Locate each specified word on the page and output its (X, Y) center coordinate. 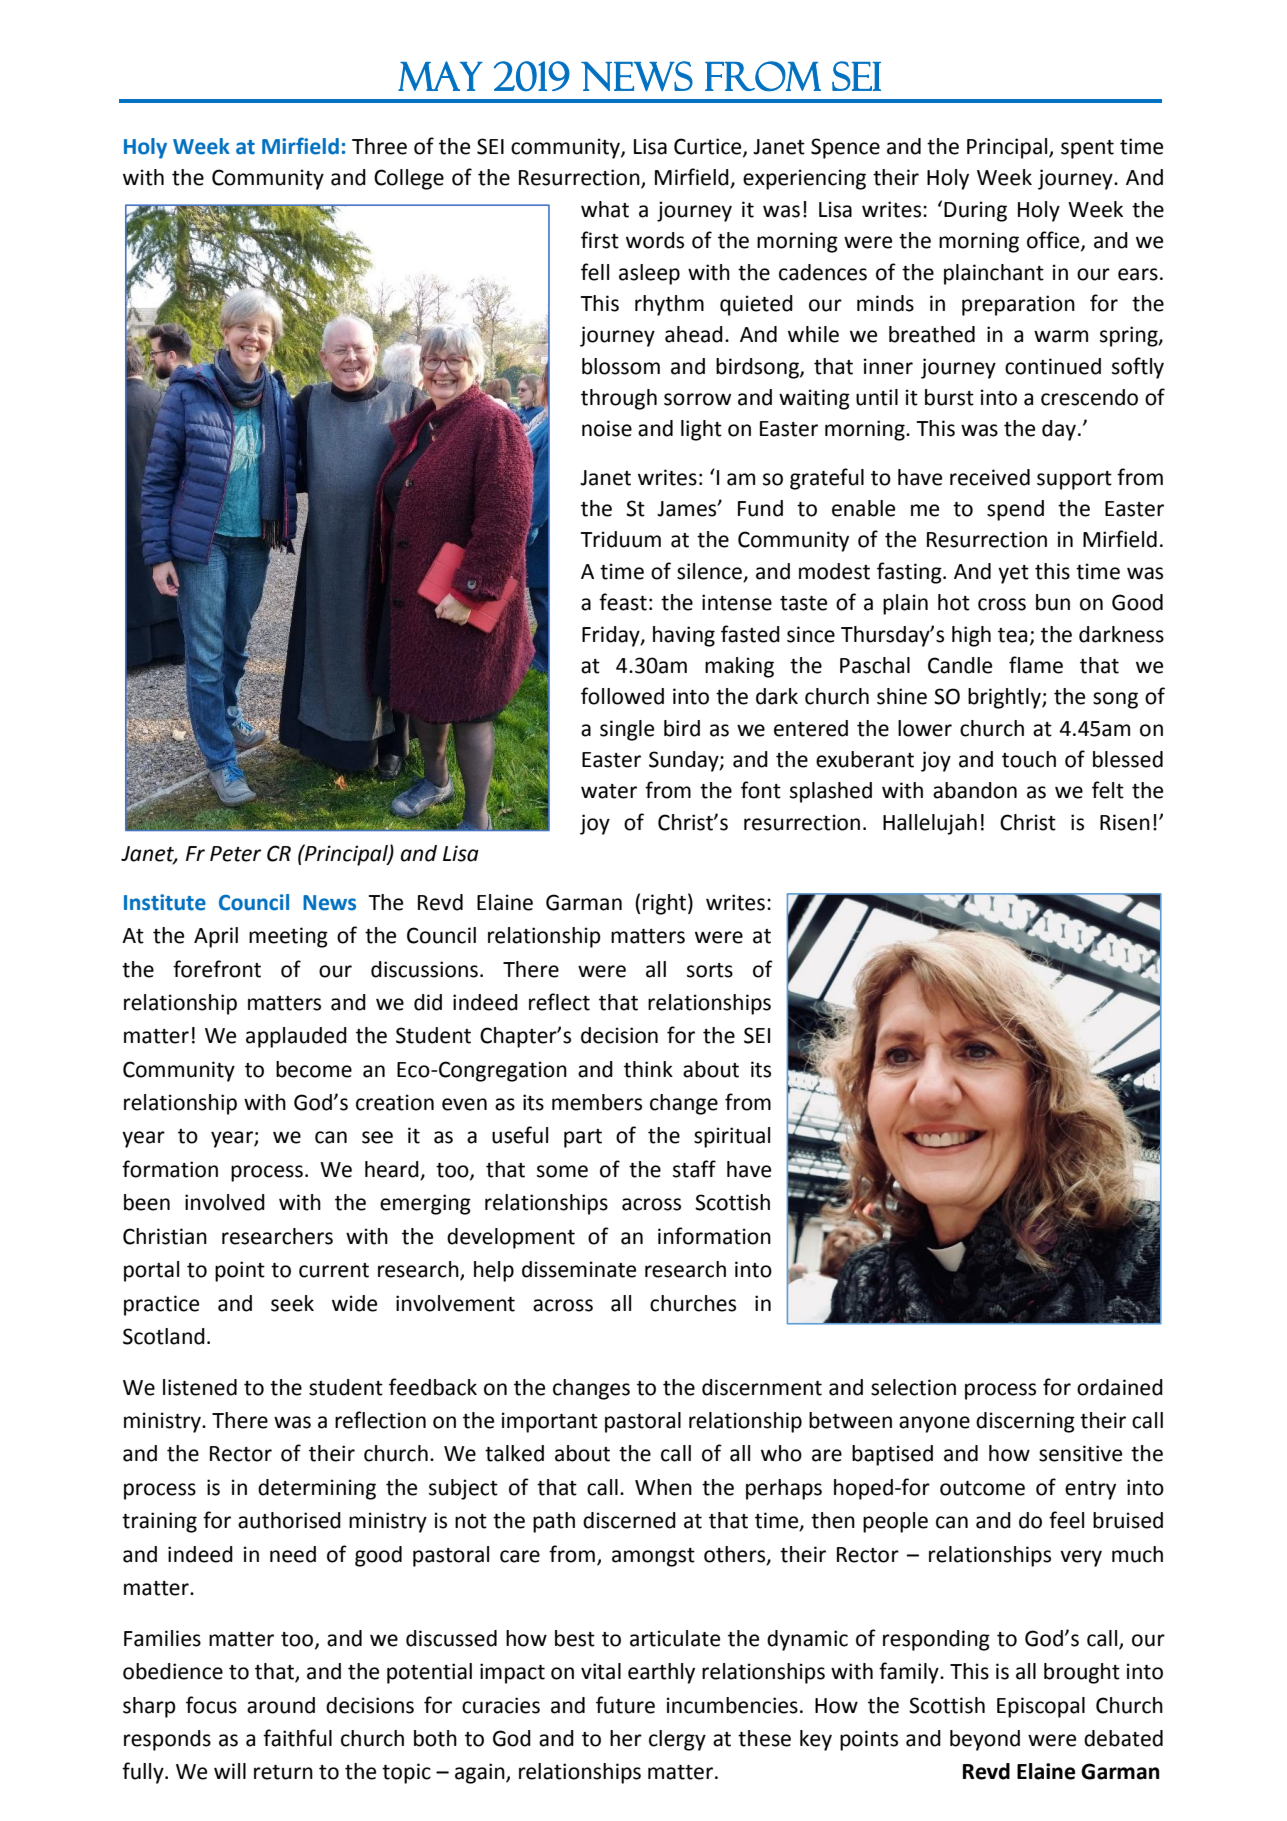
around (281, 1705)
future (625, 1705)
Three (379, 146)
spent (1087, 149)
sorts (710, 970)
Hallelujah (930, 824)
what (605, 209)
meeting (288, 937)
